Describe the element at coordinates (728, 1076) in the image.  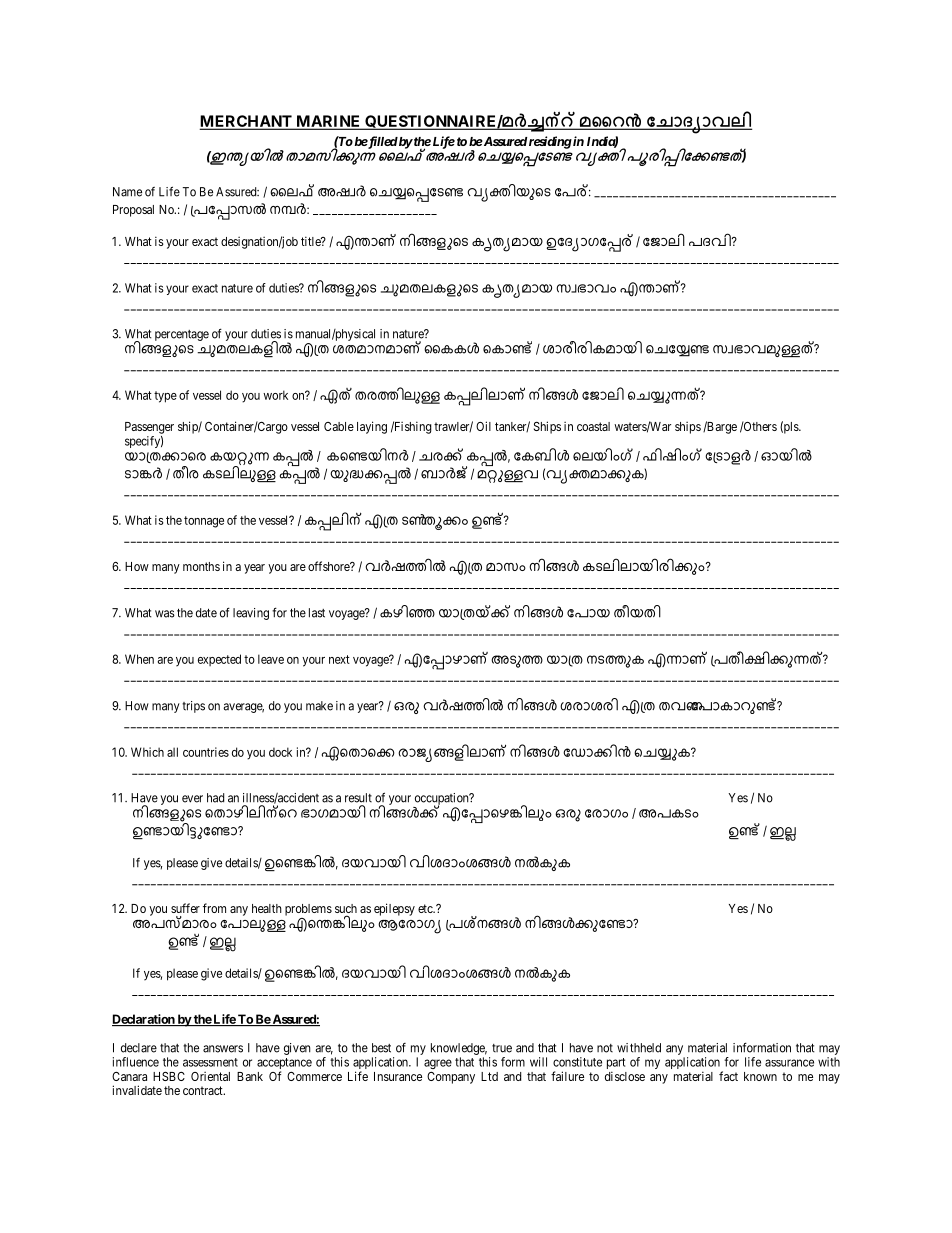
I see `fact` at that location.
